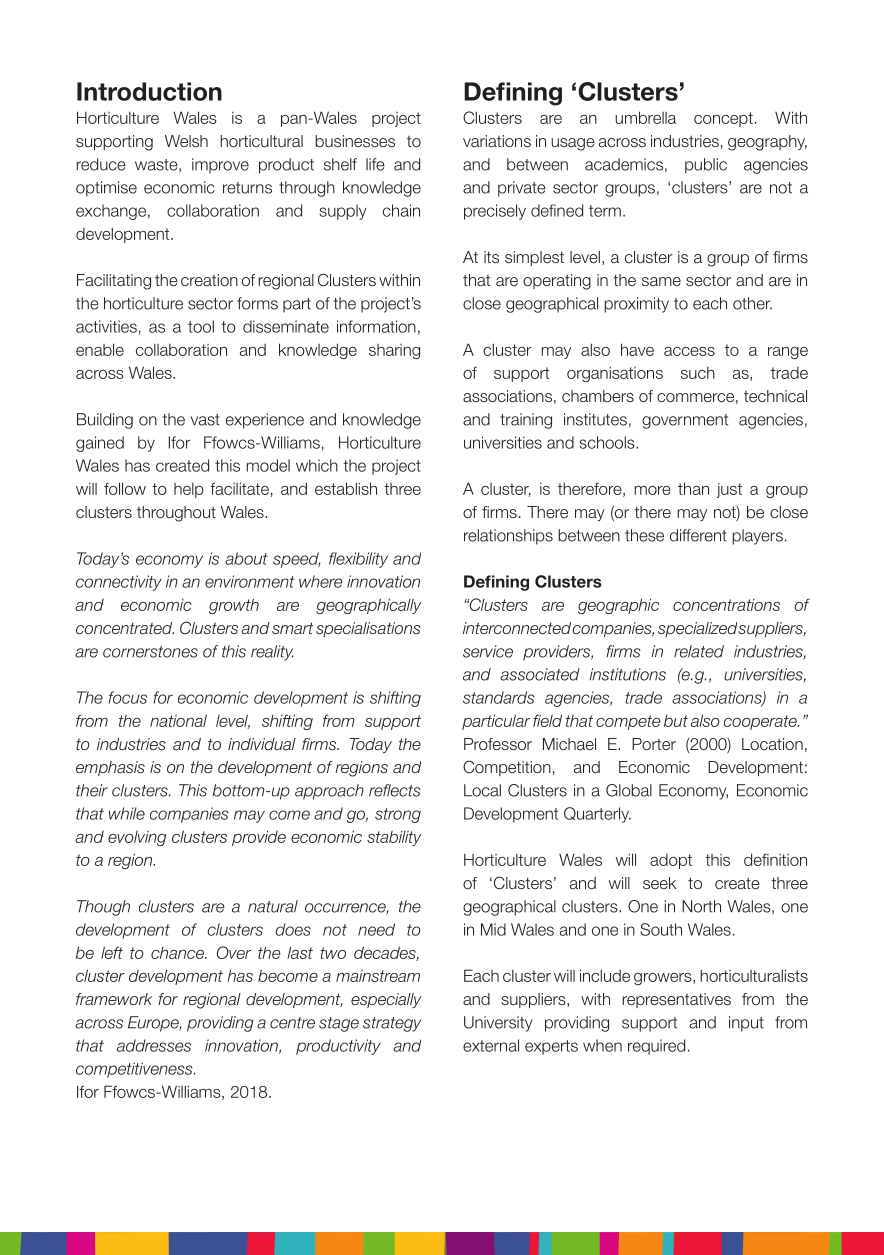 The image size is (884, 1255). What do you see at coordinates (497, 141) in the screenshot?
I see `variations` at bounding box center [497, 141].
